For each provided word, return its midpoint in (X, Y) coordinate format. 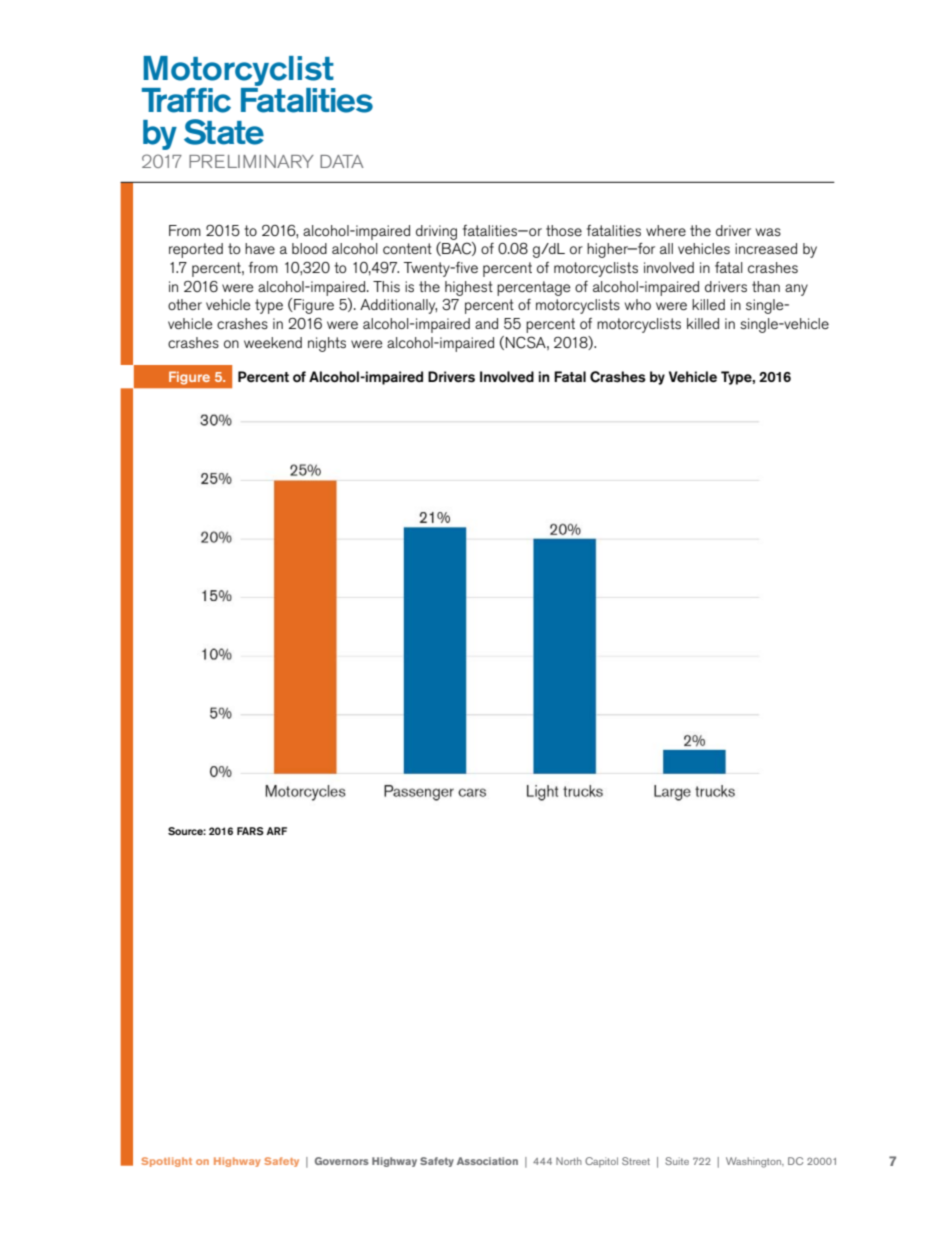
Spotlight (166, 1162)
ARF (276, 831)
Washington (755, 1162)
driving (436, 232)
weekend (273, 342)
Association (487, 1161)
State (224, 132)
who (638, 304)
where (666, 230)
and (486, 323)
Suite (677, 1161)
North (569, 1161)
